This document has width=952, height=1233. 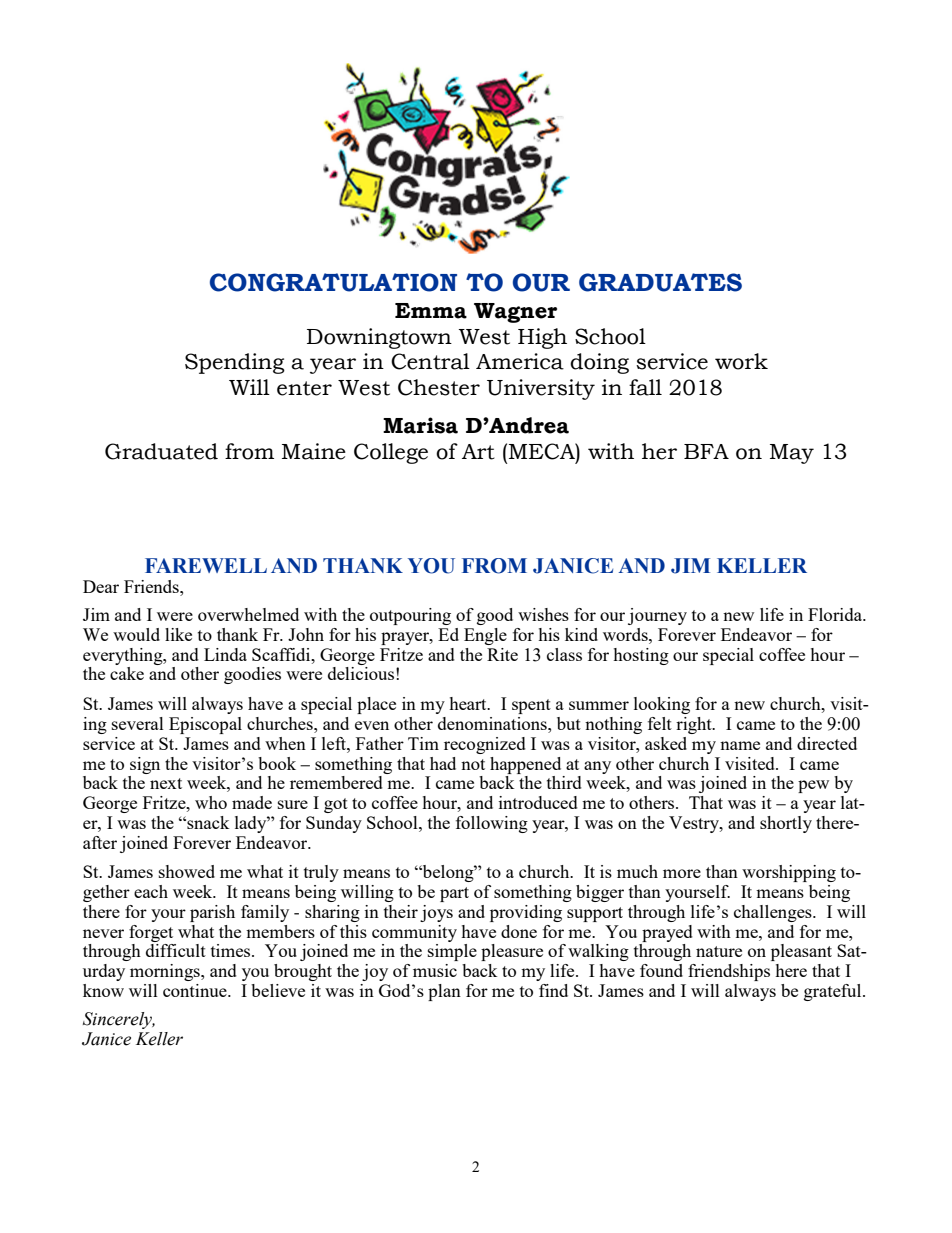 What do you see at coordinates (206, 565) in the document?
I see `FAREWELL` at bounding box center [206, 565].
